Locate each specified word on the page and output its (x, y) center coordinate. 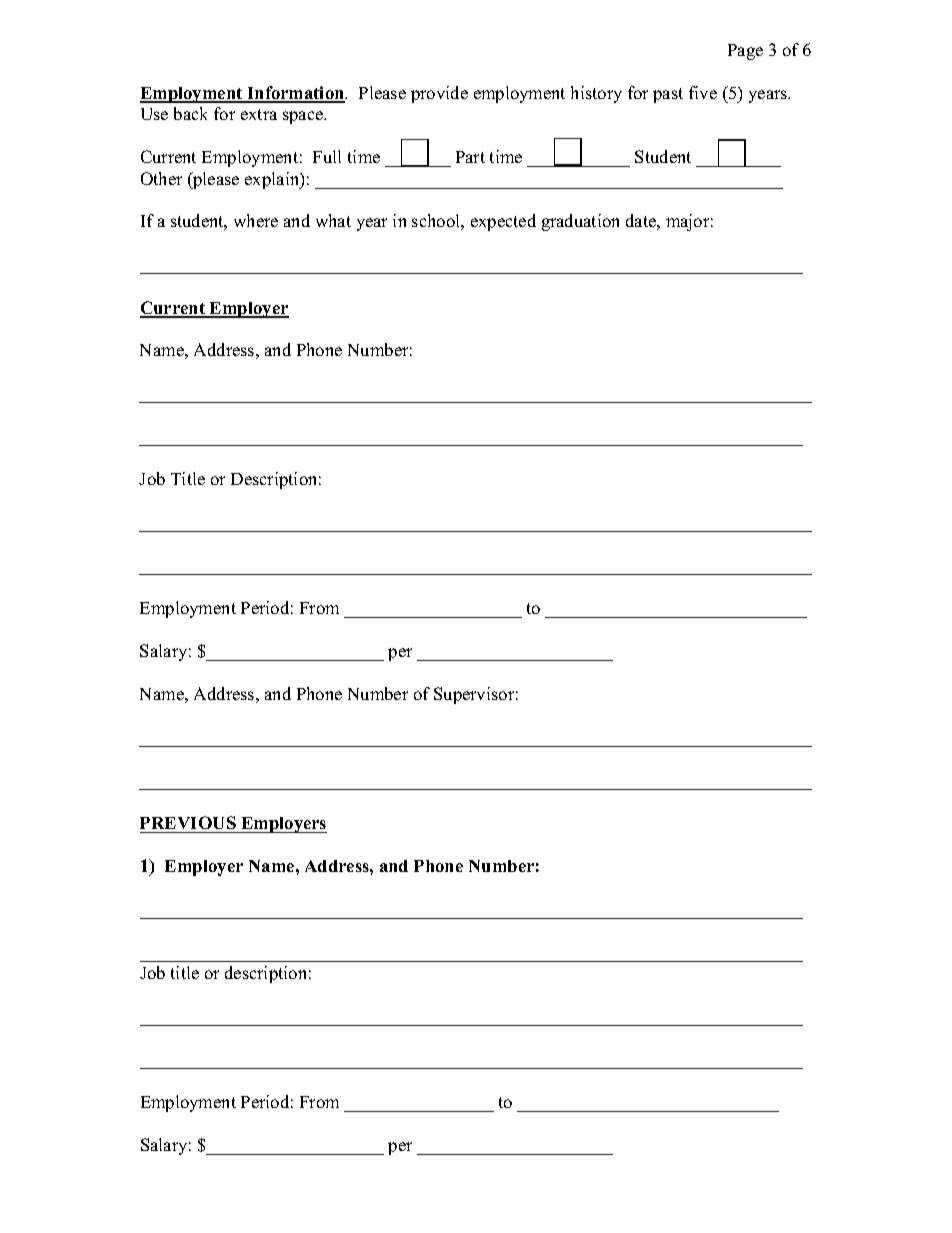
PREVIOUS (188, 822)
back (190, 113)
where (256, 220)
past (668, 95)
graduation (580, 222)
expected (503, 222)
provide (439, 94)
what (333, 220)
